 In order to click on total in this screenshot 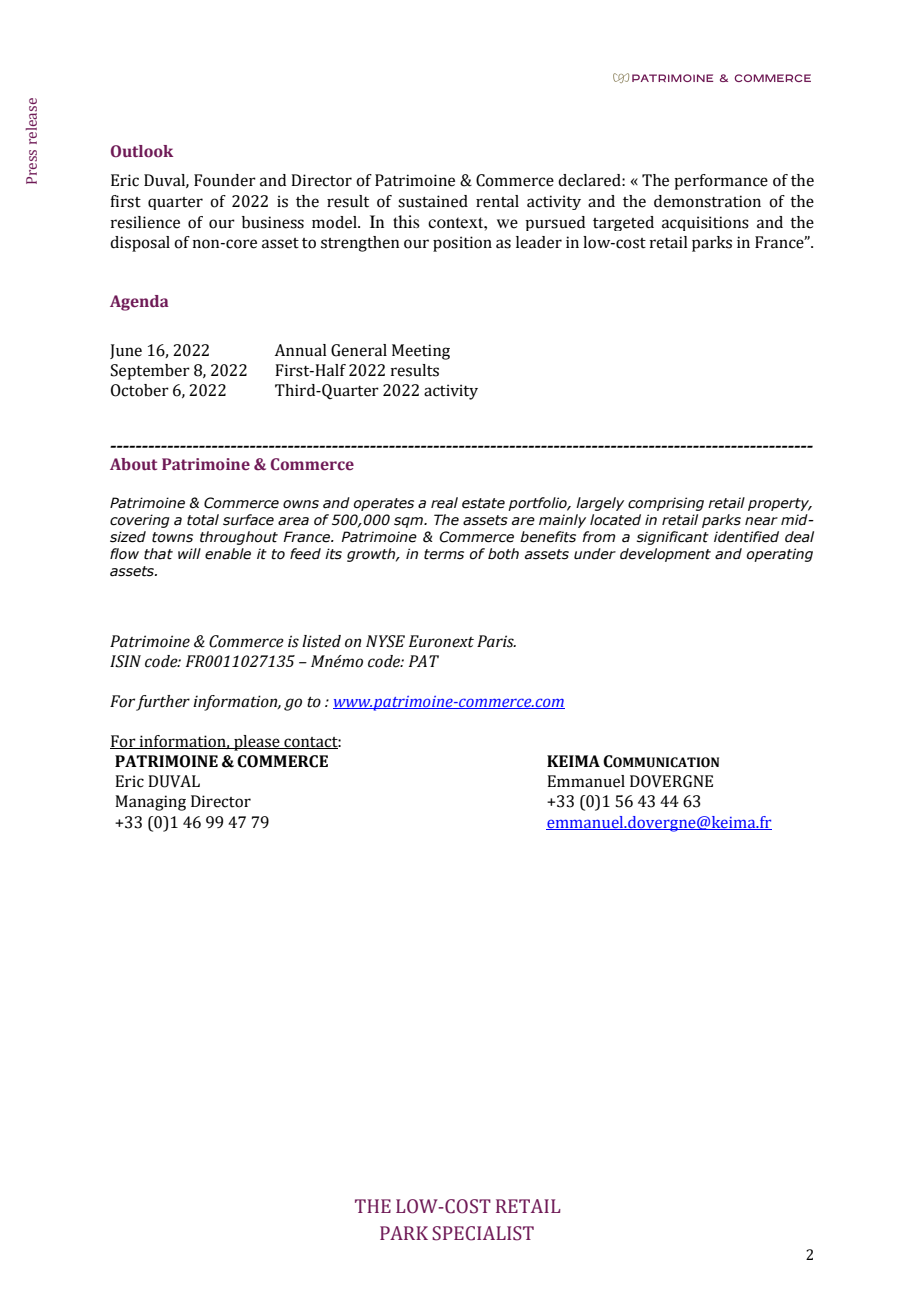, I will do `click(203, 520)`.
